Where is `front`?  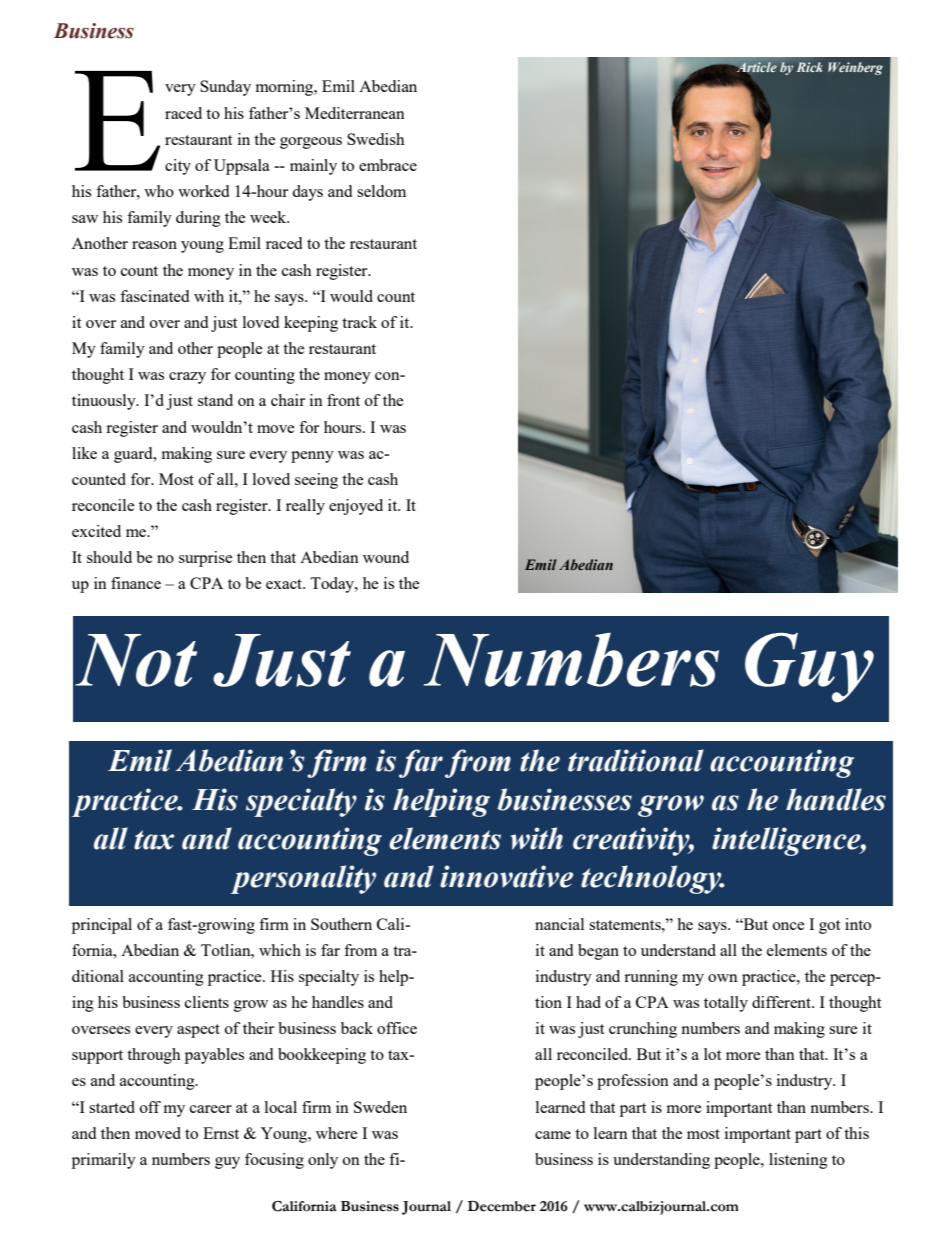
front is located at coordinates (343, 400).
